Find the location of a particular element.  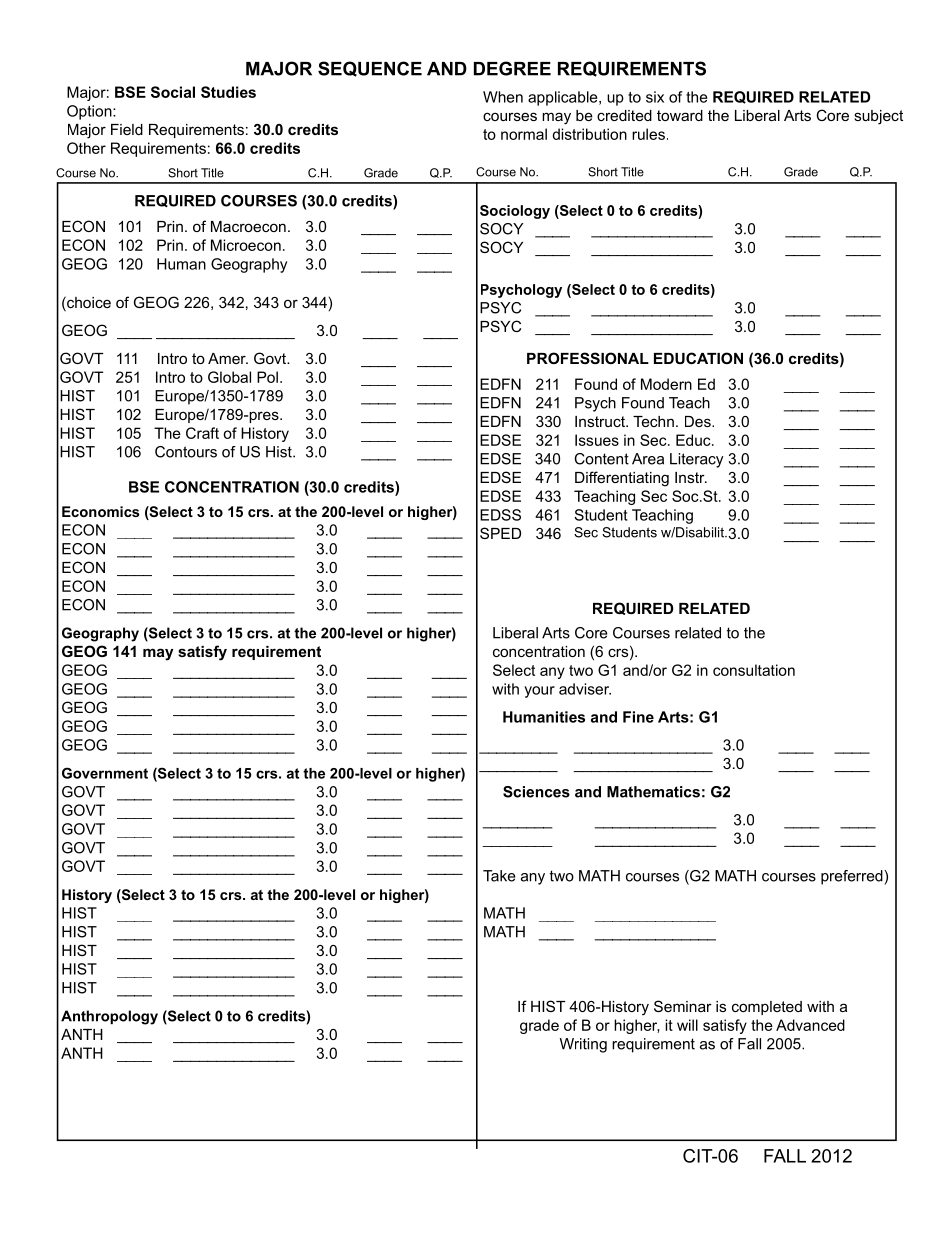

Literacy is located at coordinates (697, 460).
